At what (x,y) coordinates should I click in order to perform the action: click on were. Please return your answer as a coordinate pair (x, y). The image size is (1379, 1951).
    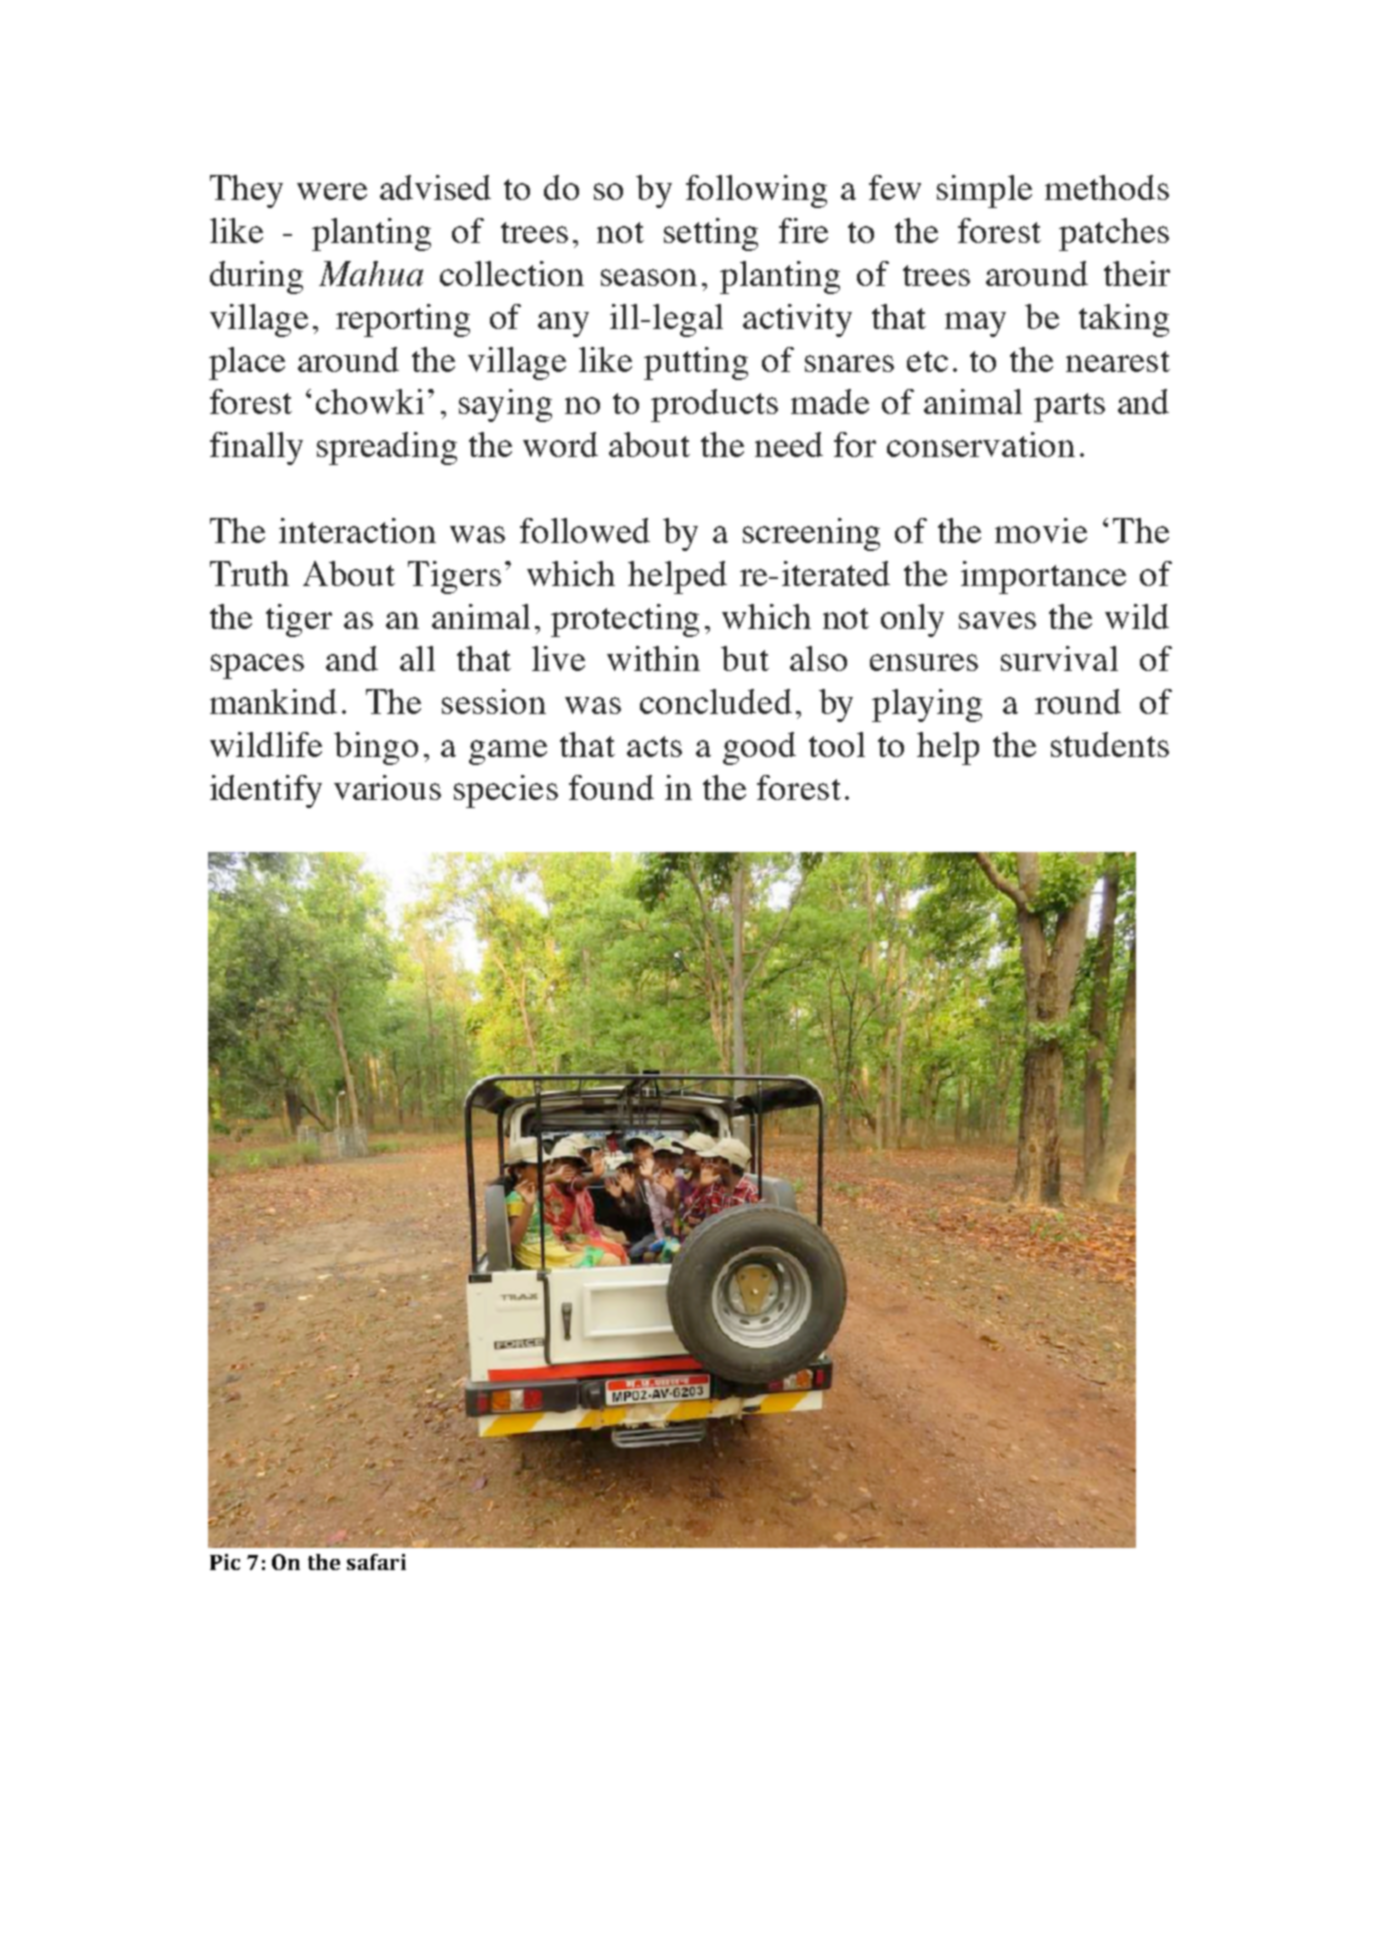
    Looking at the image, I should click on (332, 191).
